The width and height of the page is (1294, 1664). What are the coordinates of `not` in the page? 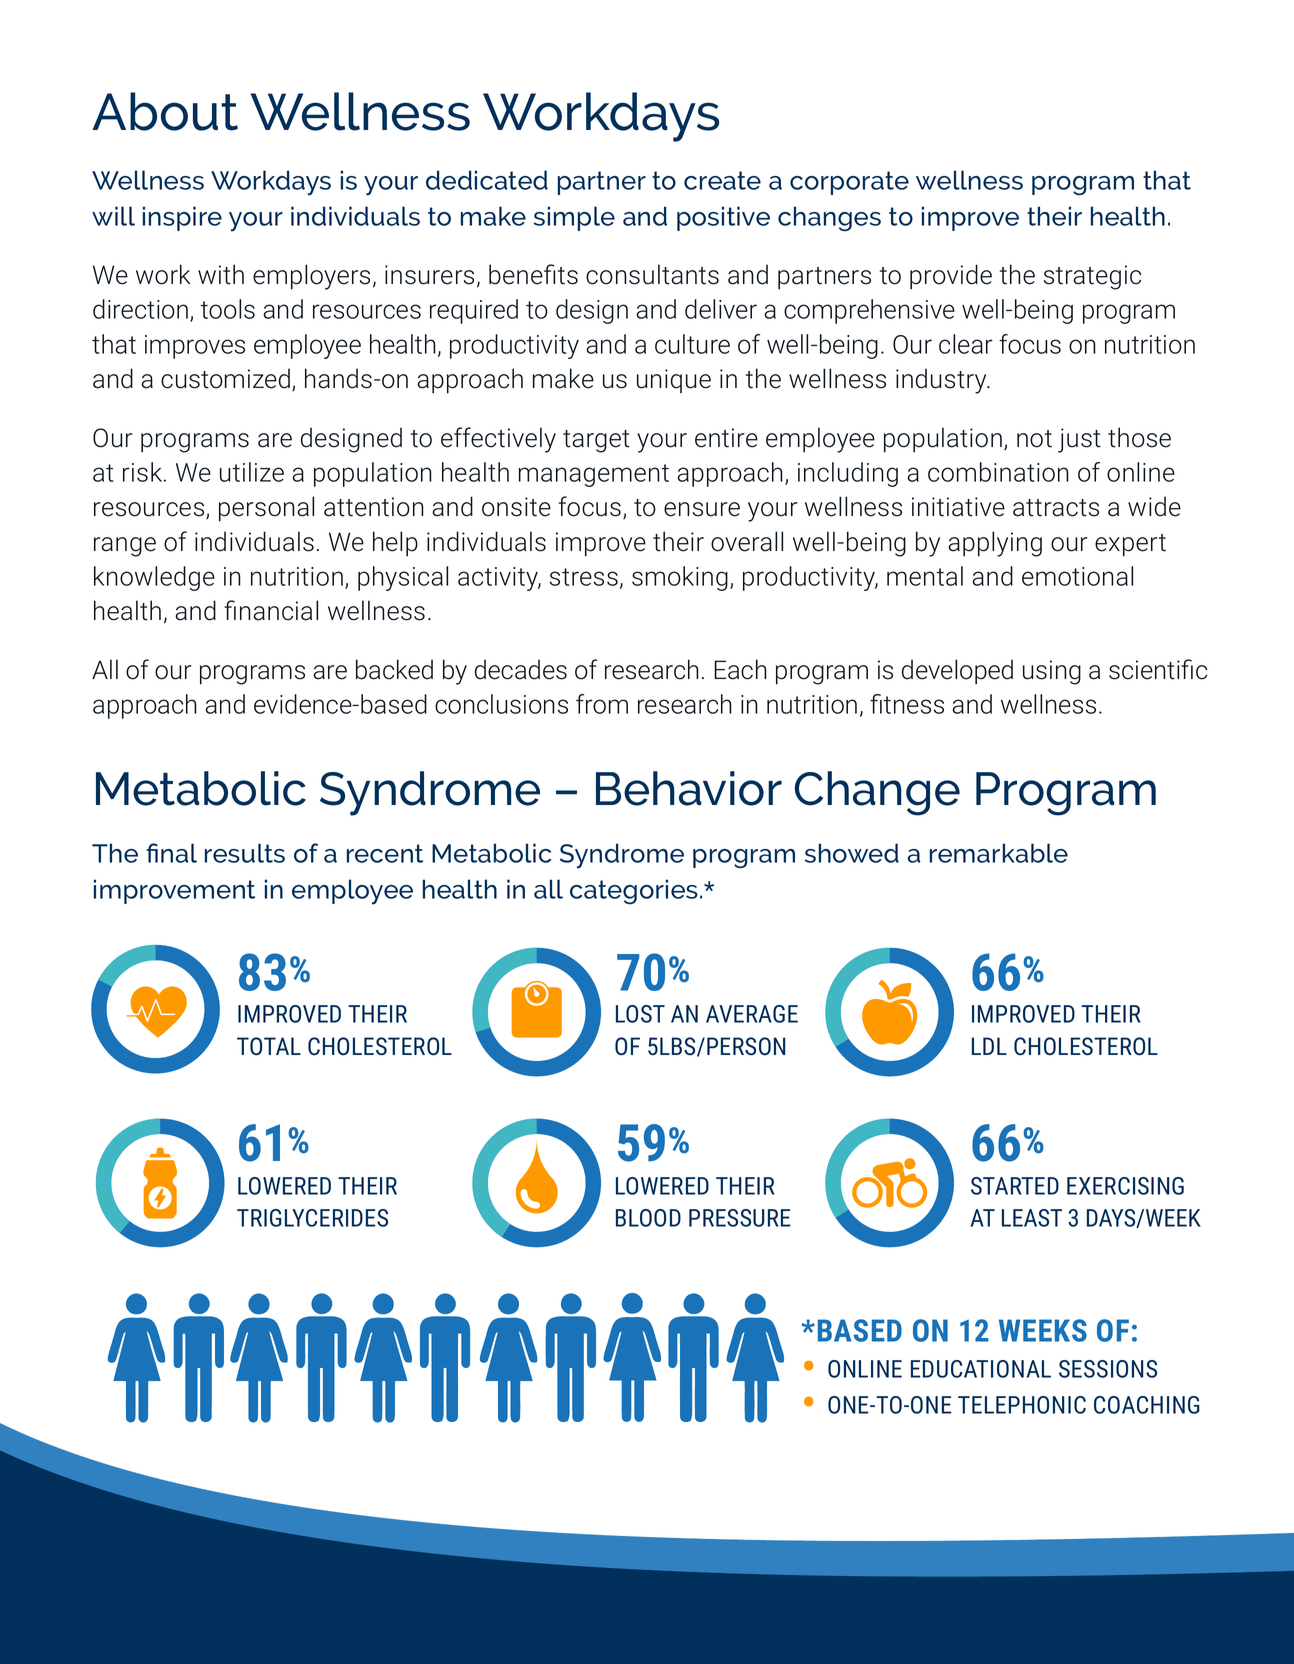 It's located at (1034, 439).
